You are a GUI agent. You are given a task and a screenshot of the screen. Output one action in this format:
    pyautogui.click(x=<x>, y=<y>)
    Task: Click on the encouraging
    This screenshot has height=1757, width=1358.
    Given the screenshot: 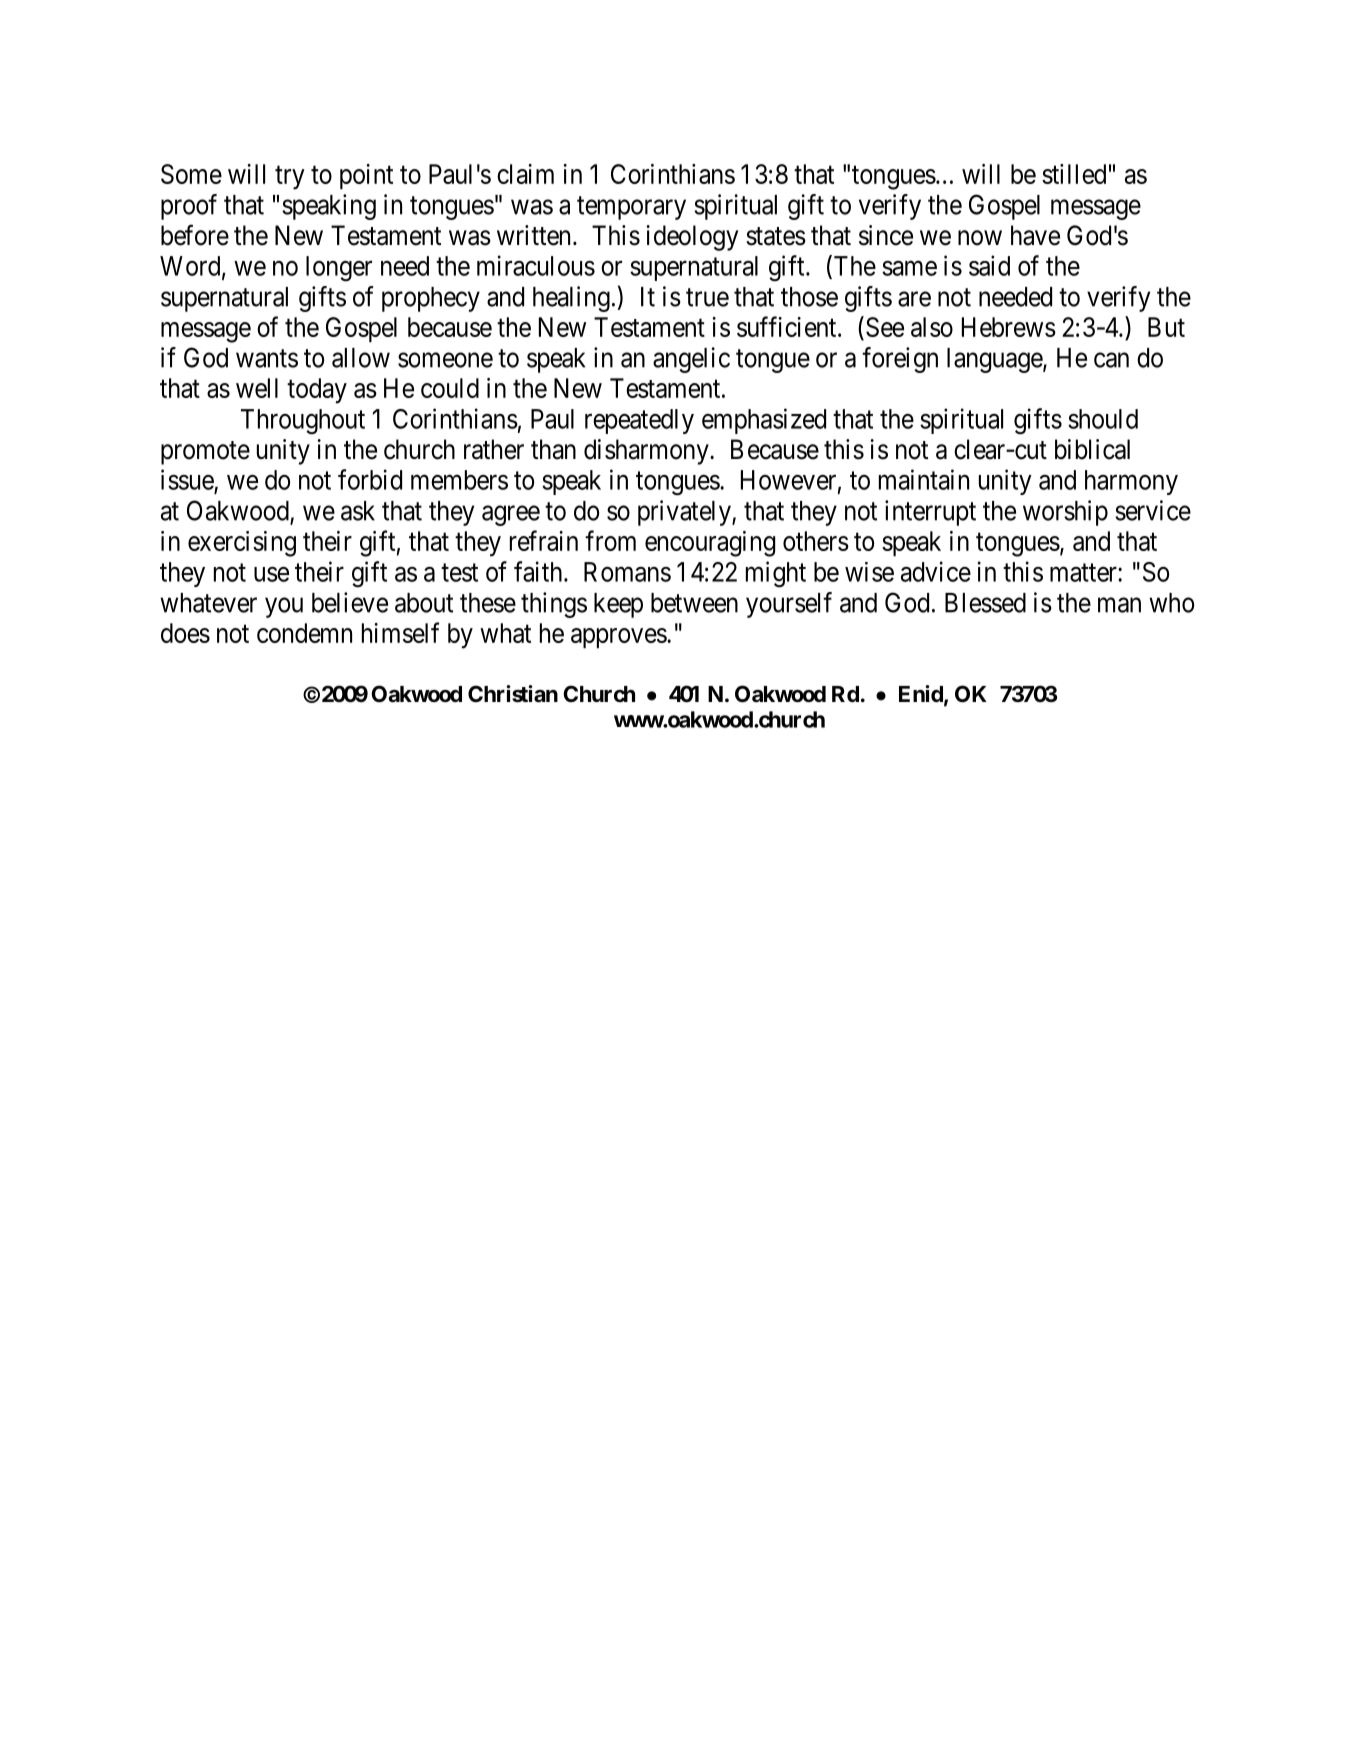 What is the action you would take?
    pyautogui.click(x=710, y=544)
